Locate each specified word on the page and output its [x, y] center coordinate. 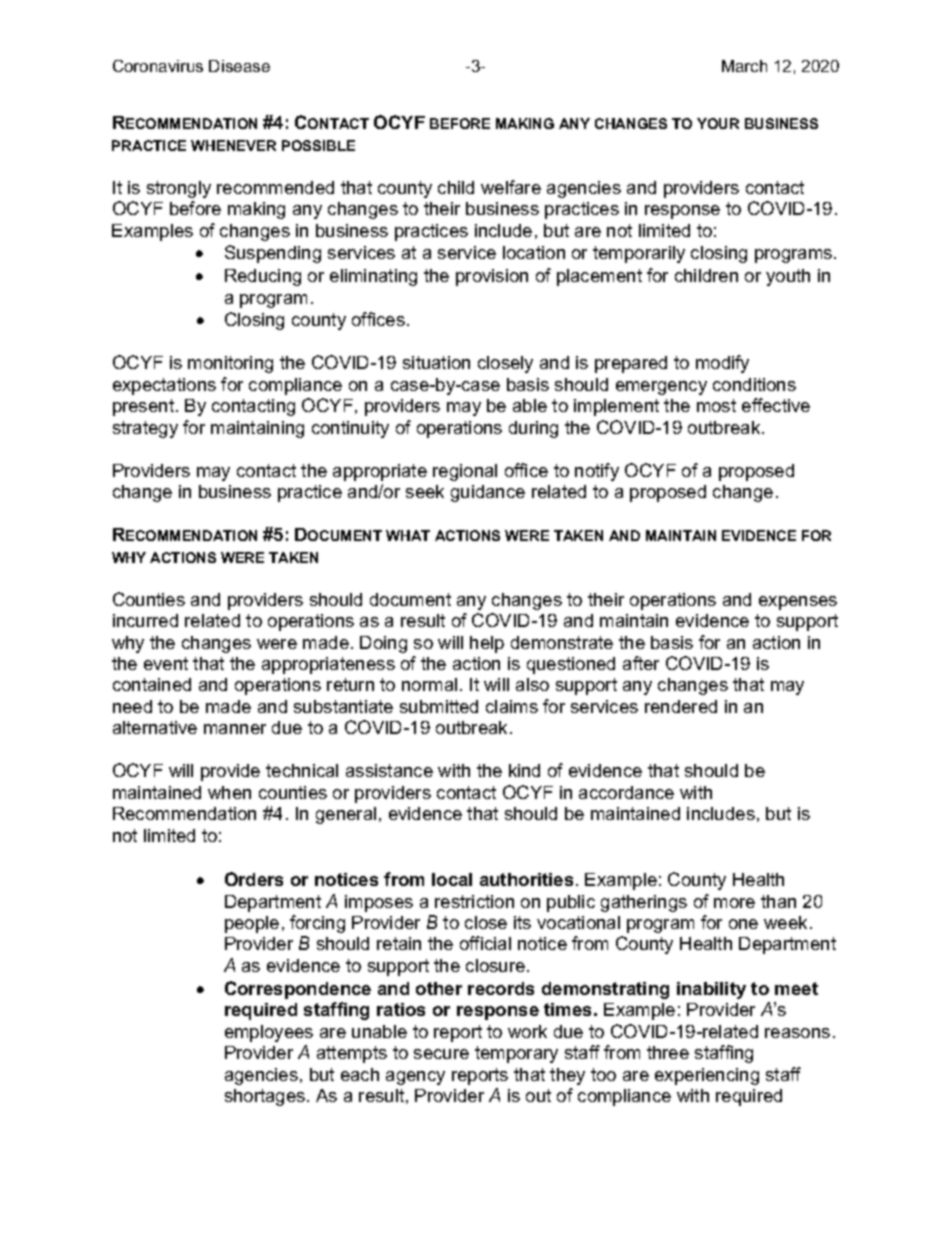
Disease [239, 66]
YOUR [718, 123]
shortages [266, 1097]
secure [441, 1054]
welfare [511, 187]
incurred [145, 620]
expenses [798, 603]
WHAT [408, 535]
